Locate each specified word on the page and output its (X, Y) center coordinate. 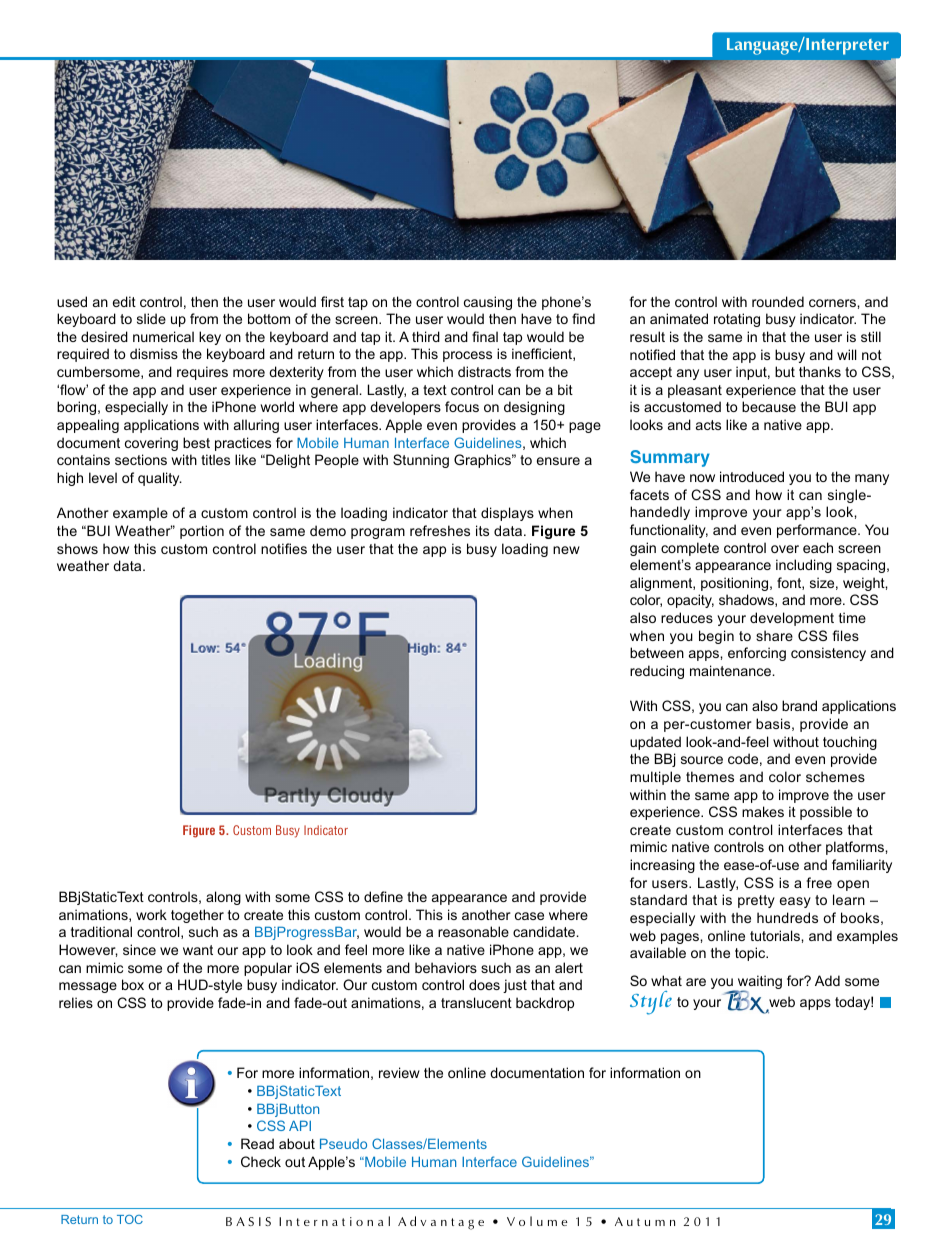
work (151, 914)
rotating (737, 320)
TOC (130, 1219)
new (566, 550)
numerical (163, 336)
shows (77, 548)
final (485, 336)
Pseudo (343, 1143)
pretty (756, 901)
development (792, 619)
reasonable (473, 931)
